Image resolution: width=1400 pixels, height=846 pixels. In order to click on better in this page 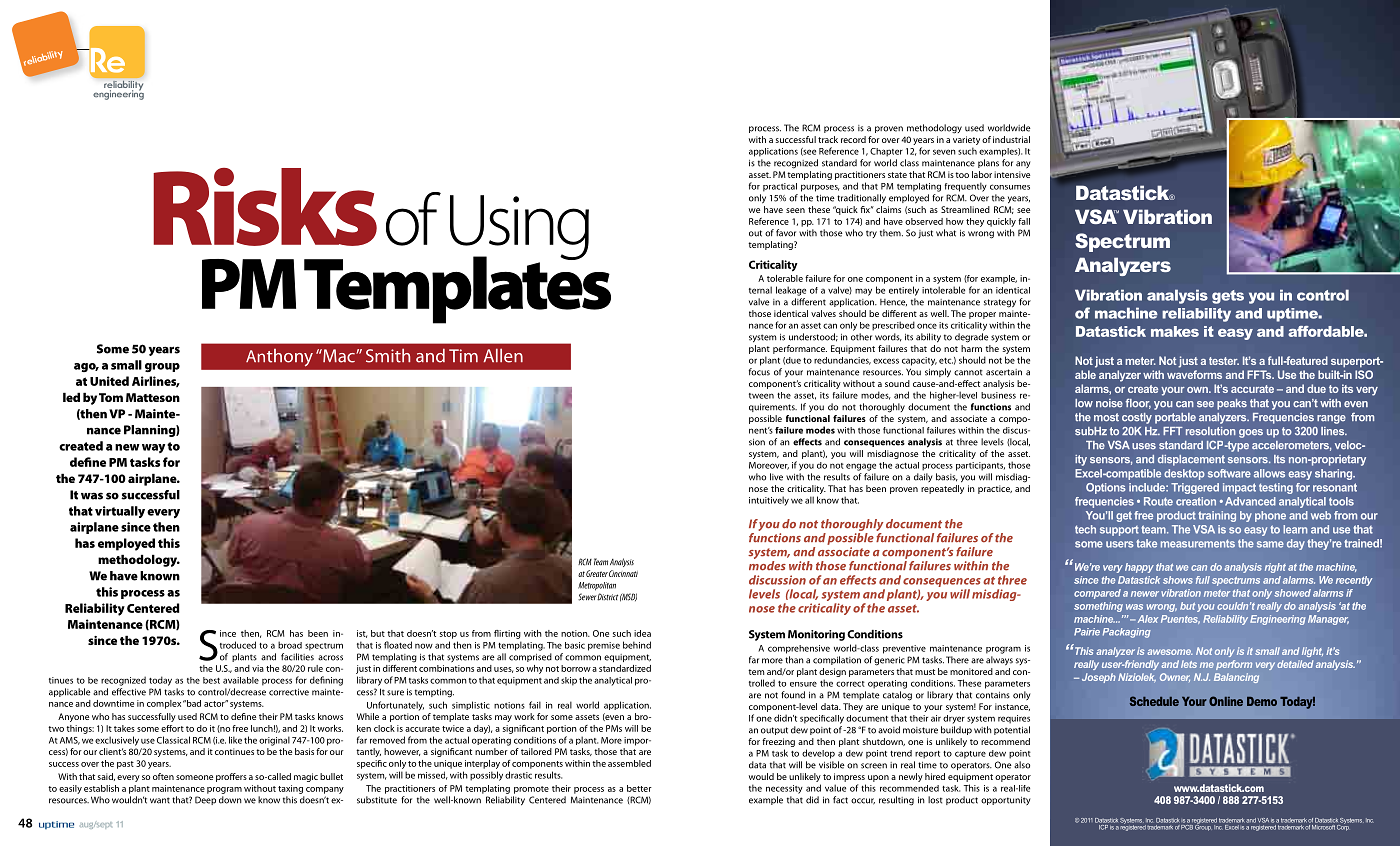, I will do `click(639, 788)`.
